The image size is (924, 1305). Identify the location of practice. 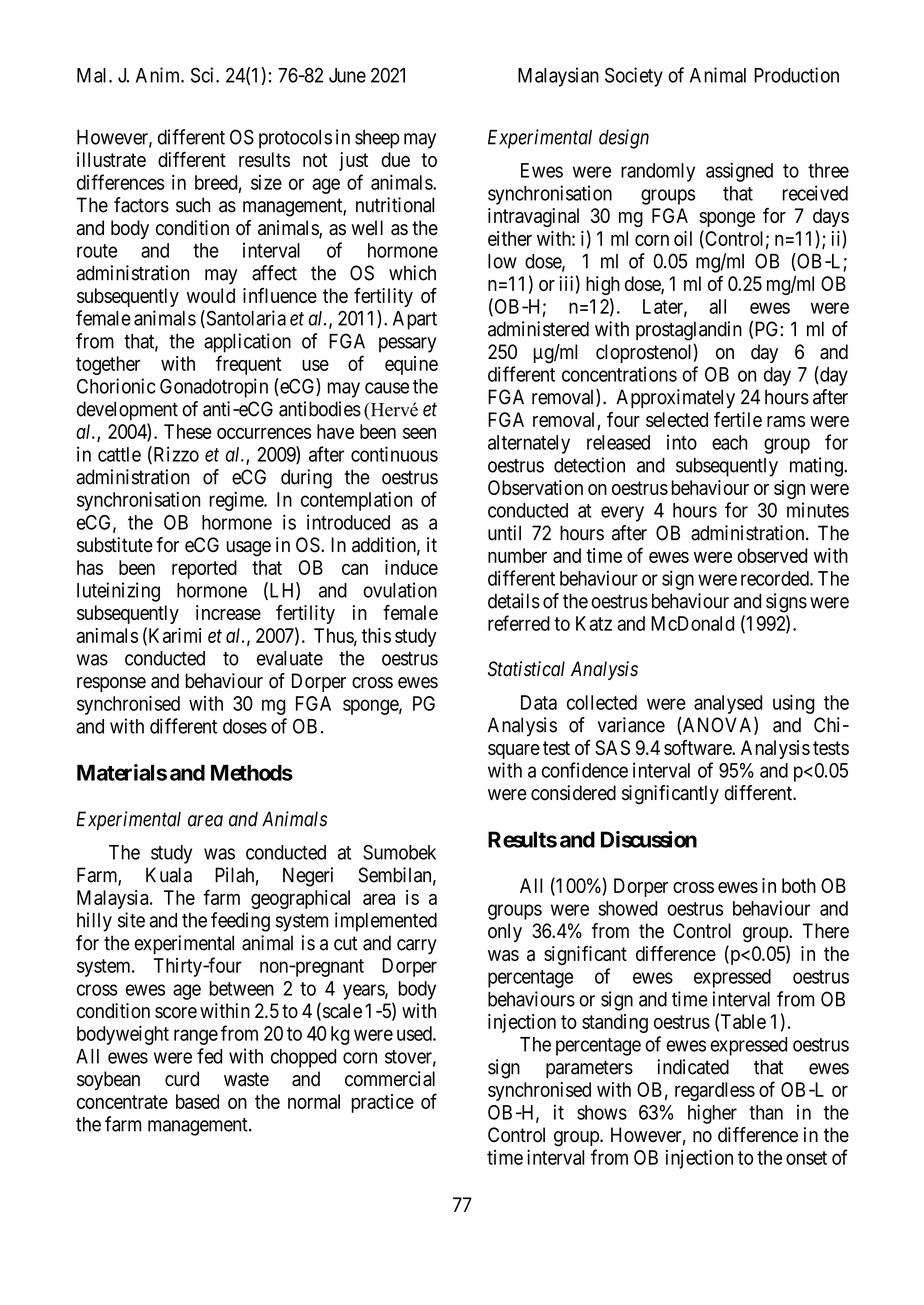
(382, 1103).
